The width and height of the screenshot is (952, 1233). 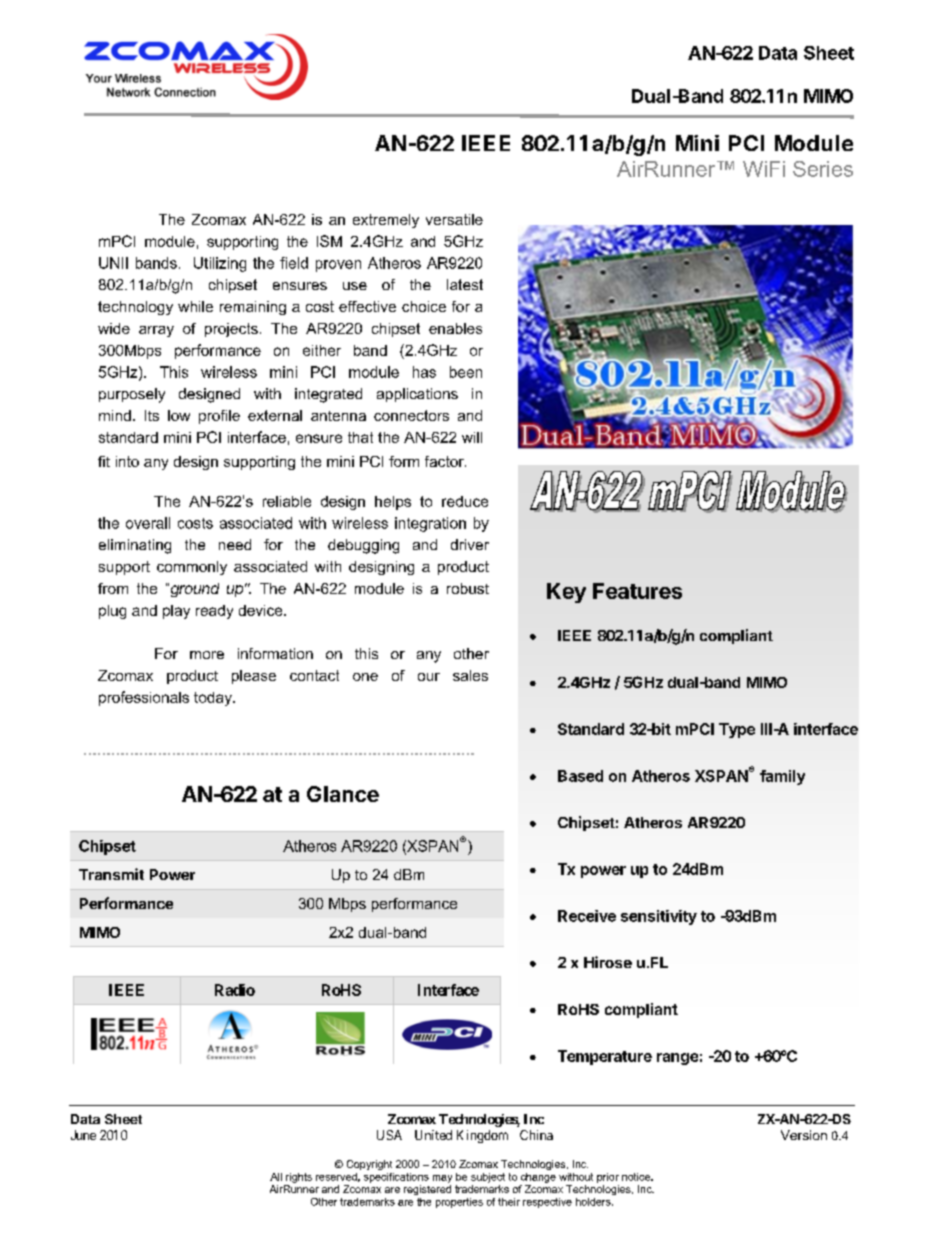 What do you see at coordinates (659, 917) in the screenshot?
I see `sensitivity` at bounding box center [659, 917].
